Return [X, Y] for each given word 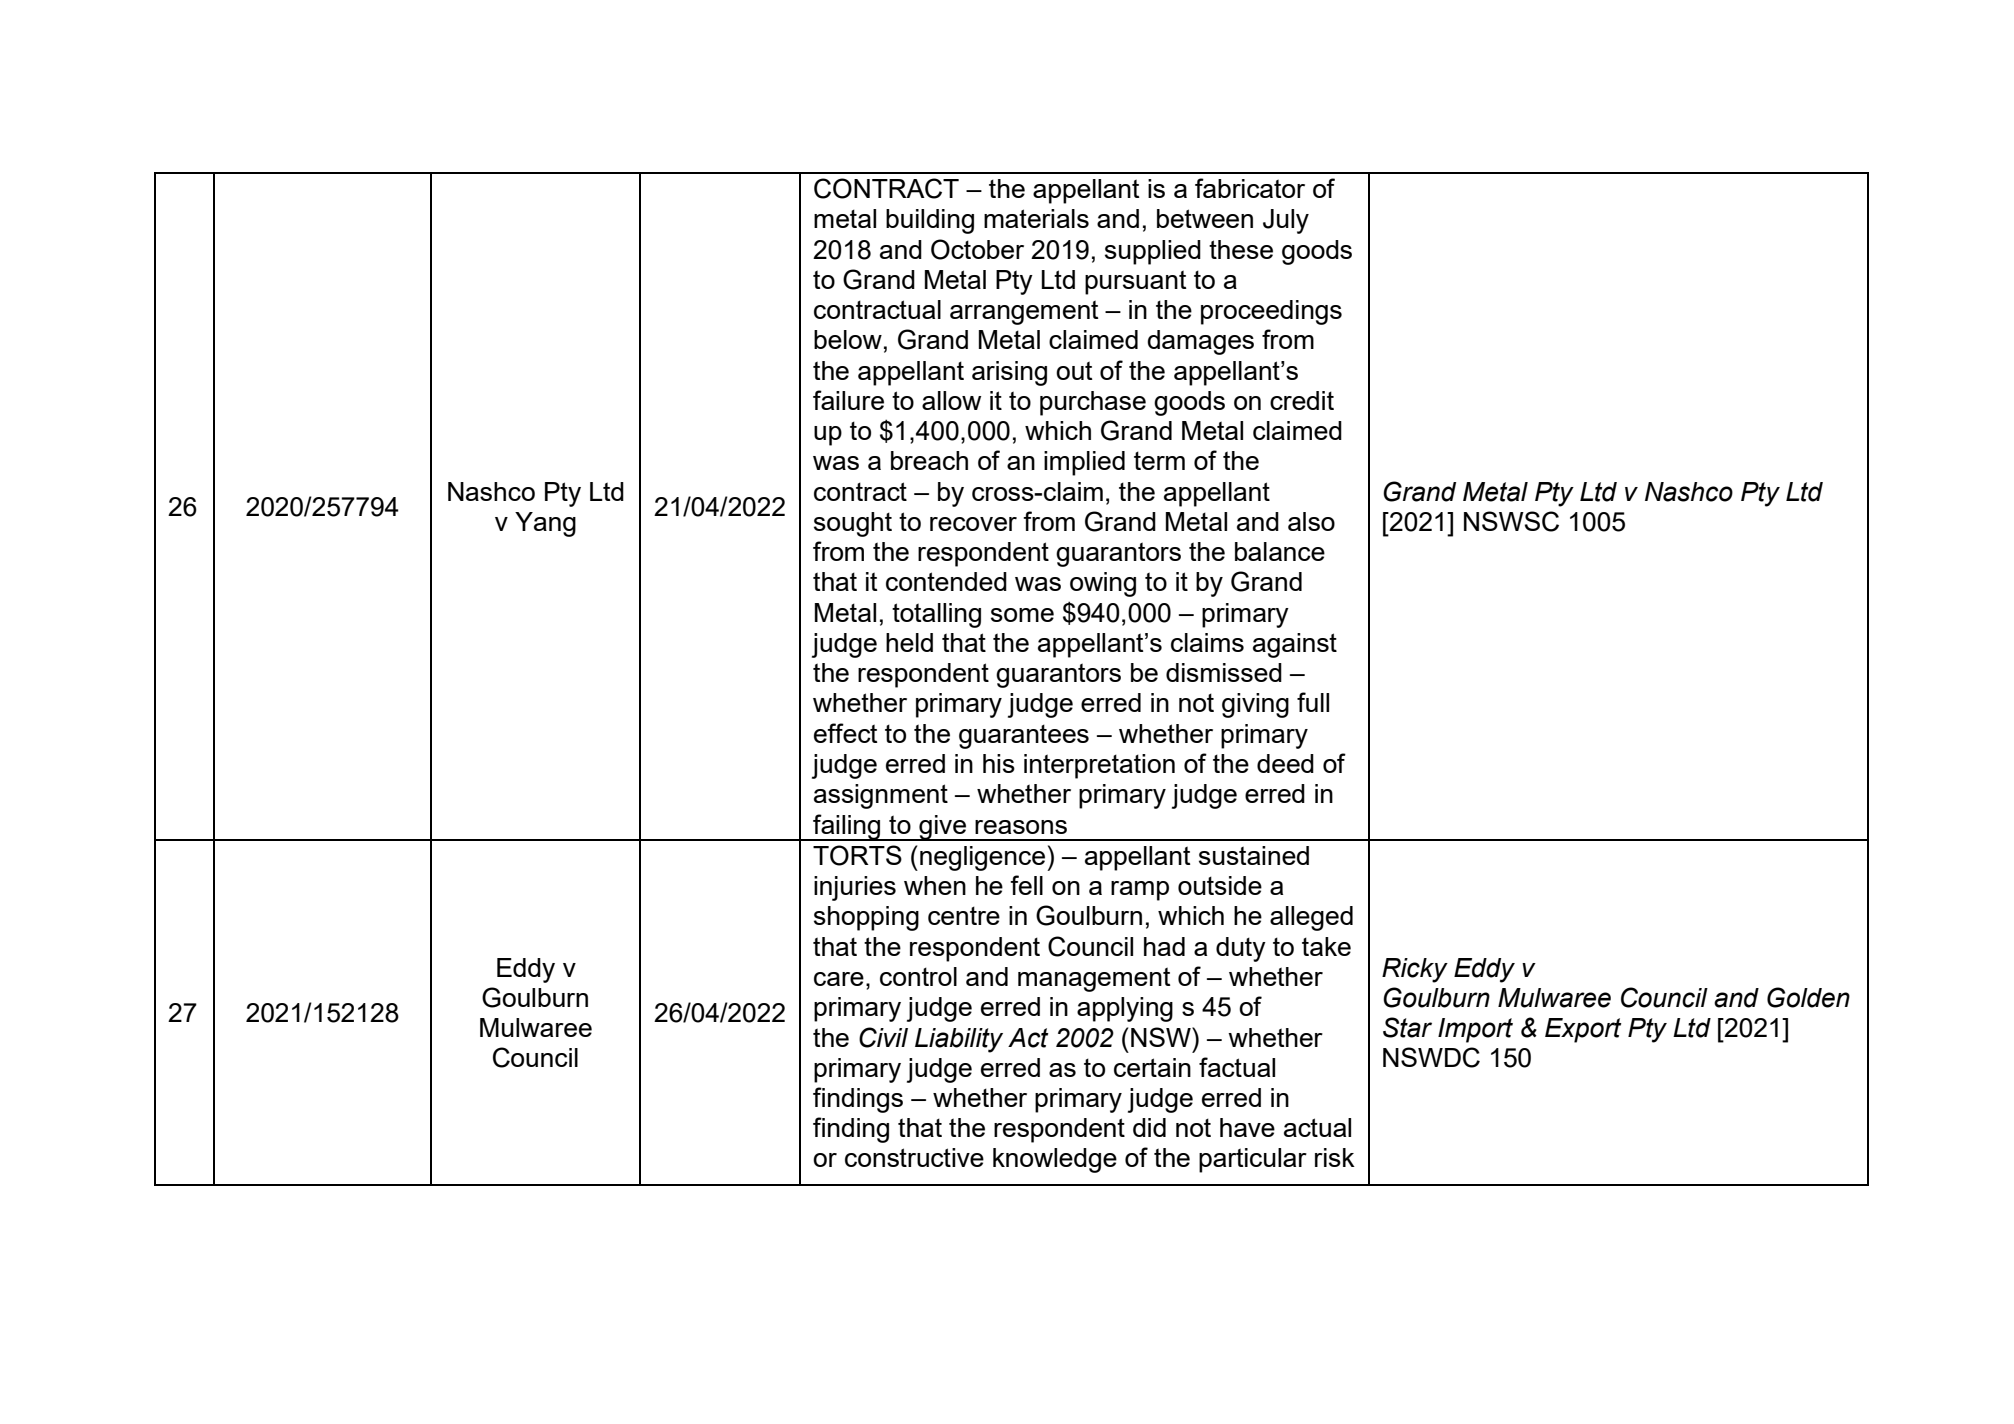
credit [1302, 400]
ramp [1140, 891]
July [1286, 221]
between [1205, 218]
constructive [914, 1157]
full [1313, 702]
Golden [1808, 997]
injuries [855, 888]
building [930, 221]
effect [845, 733]
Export [1583, 1030]
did [1149, 1127]
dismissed [1224, 672]
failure [848, 400]
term [1159, 460]
